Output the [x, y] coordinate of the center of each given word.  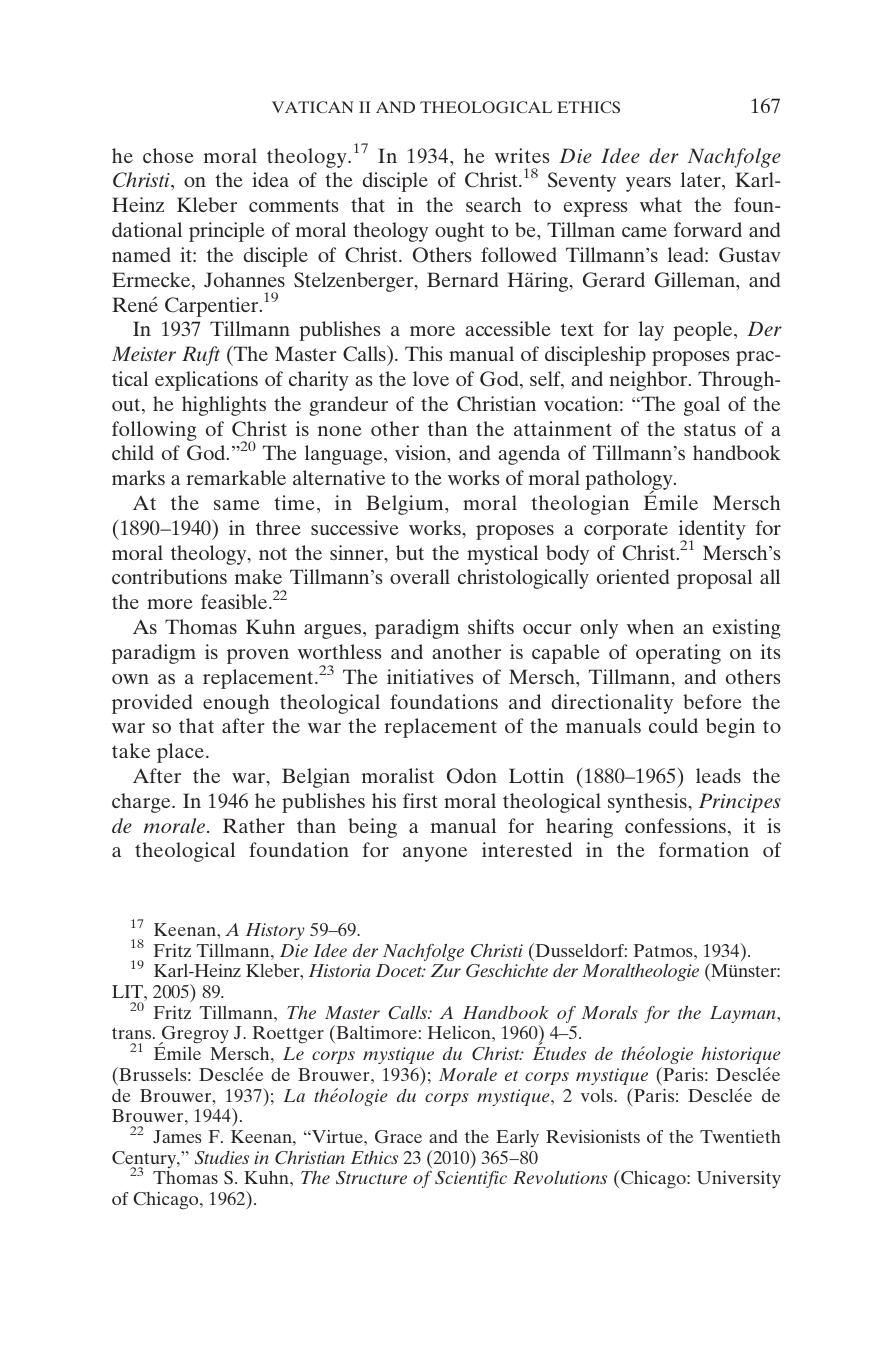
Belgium [406, 505]
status [710, 429]
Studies [222, 1157]
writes [522, 155]
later [702, 179]
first [420, 800]
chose [168, 155]
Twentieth [740, 1136]
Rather [254, 825]
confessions [675, 825]
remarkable [236, 477]
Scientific [471, 1179]
